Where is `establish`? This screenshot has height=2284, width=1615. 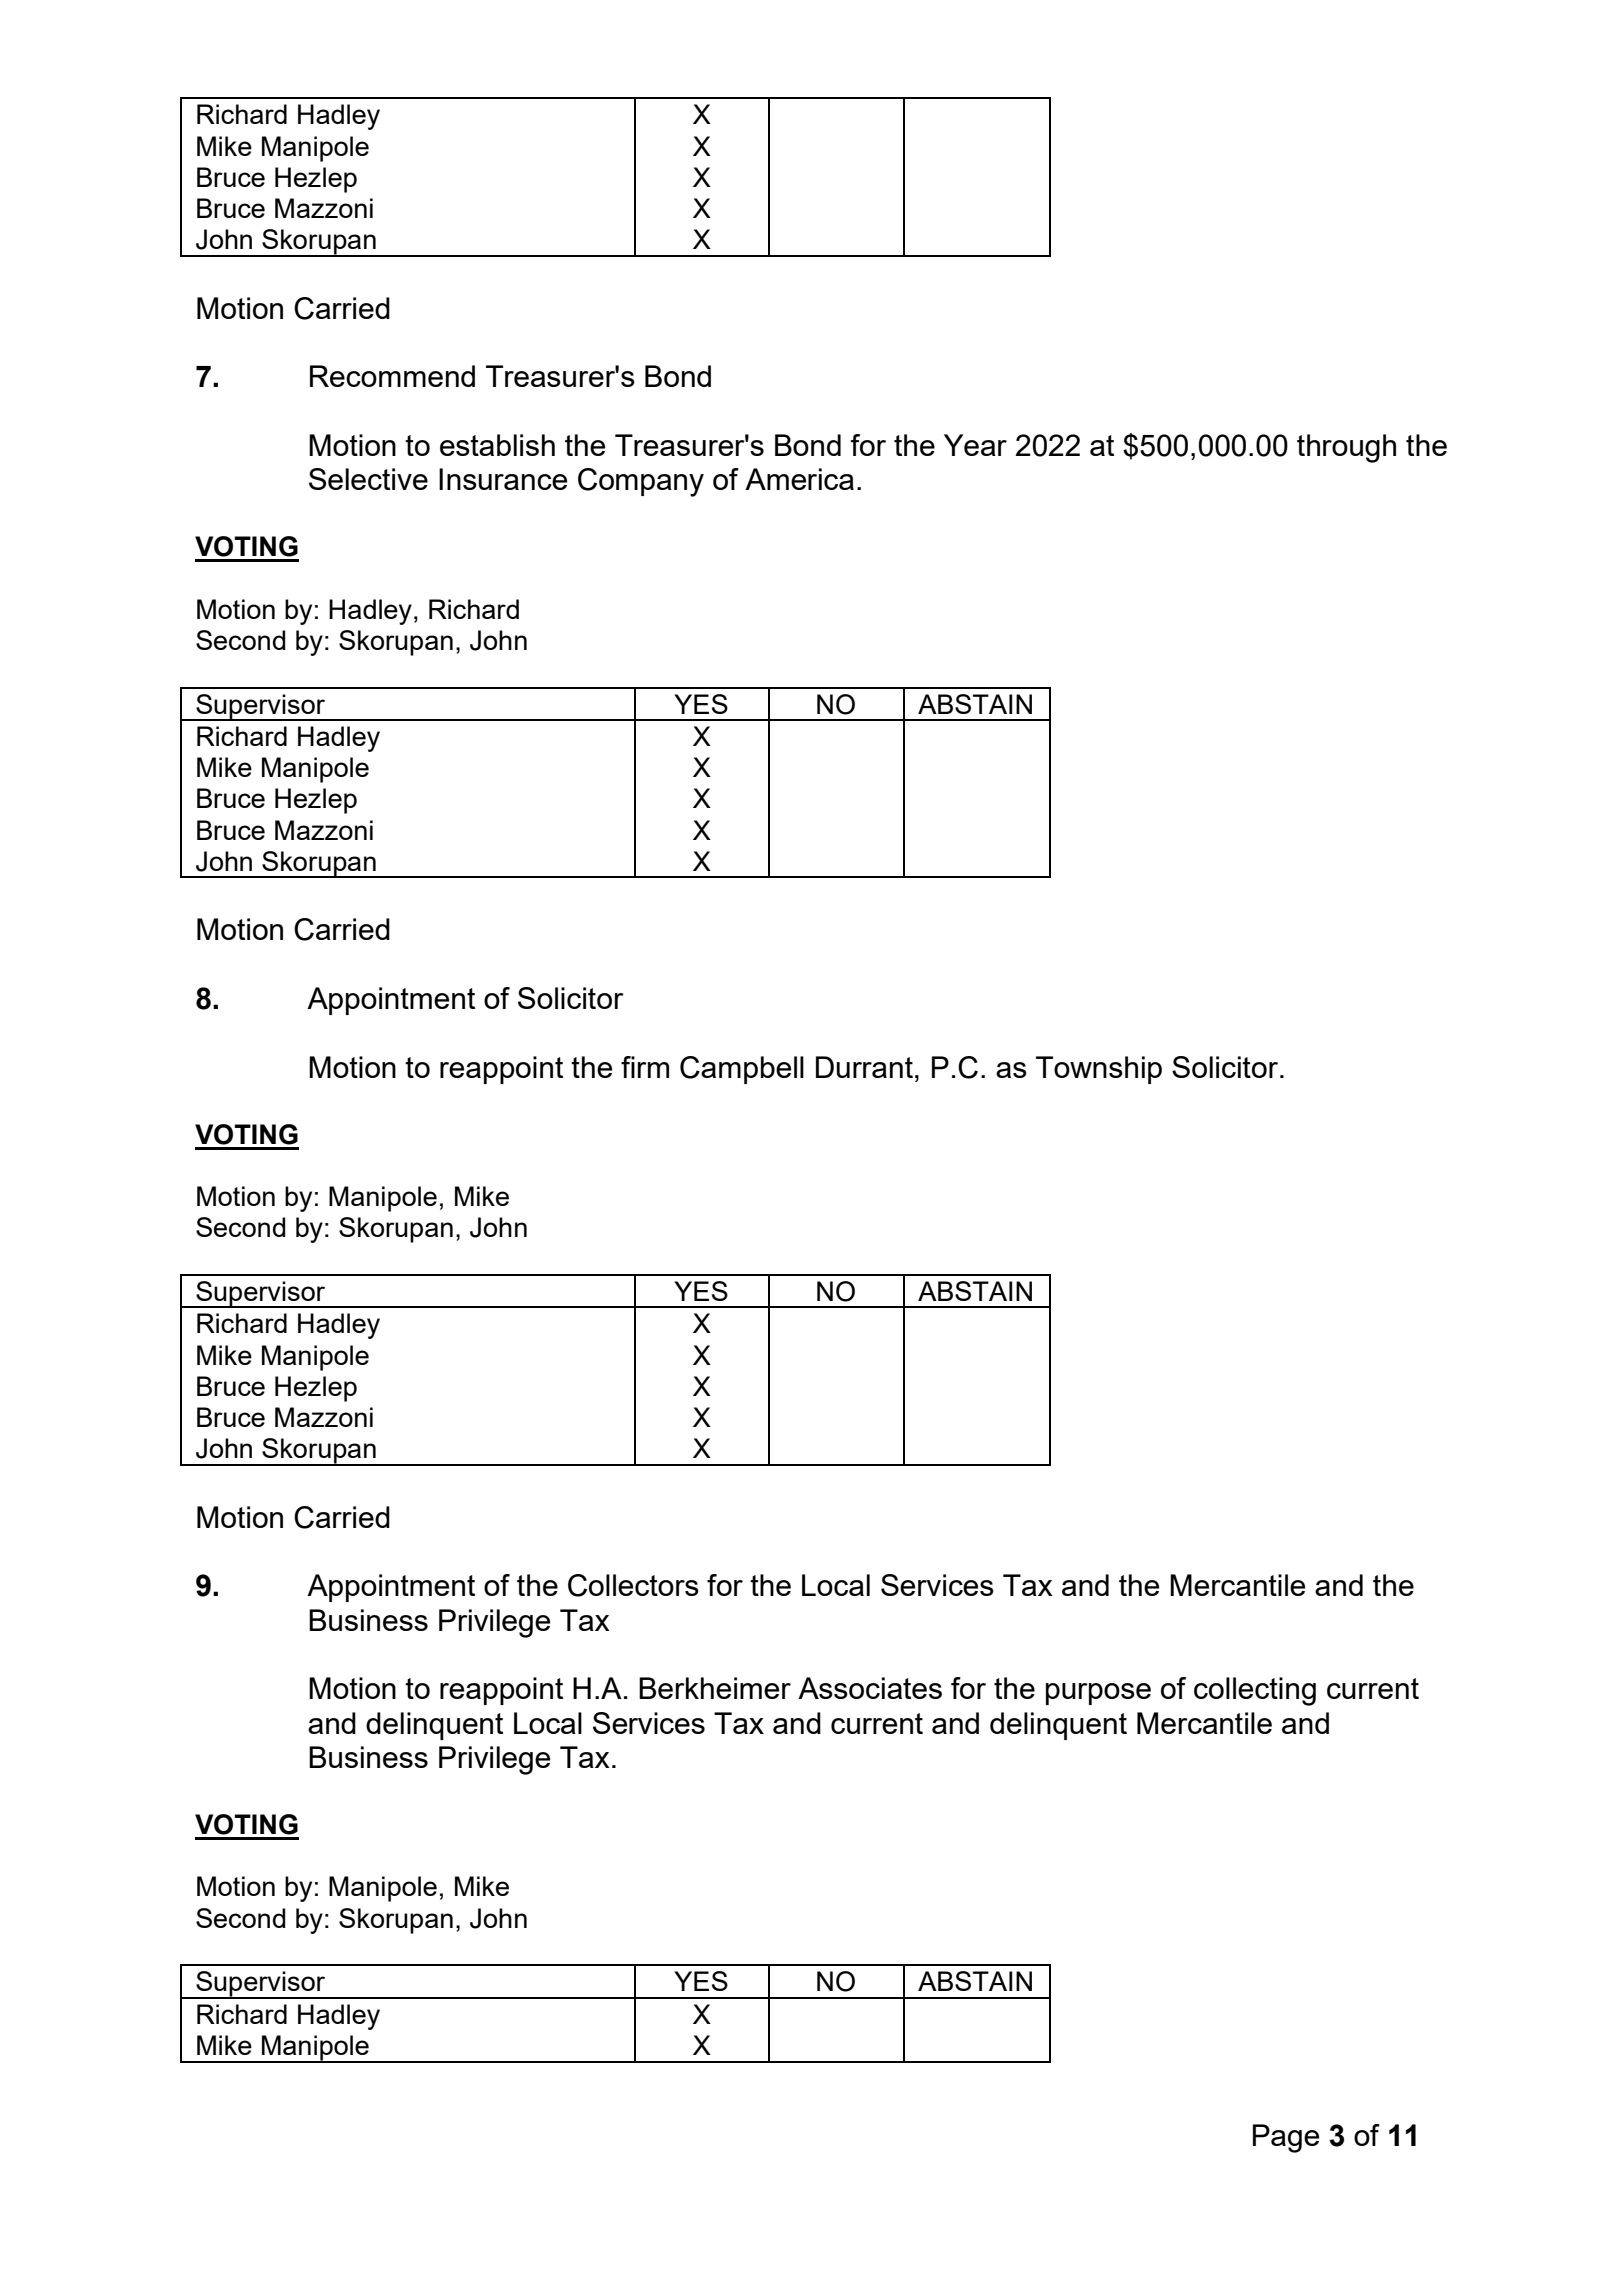 establish is located at coordinates (497, 445).
